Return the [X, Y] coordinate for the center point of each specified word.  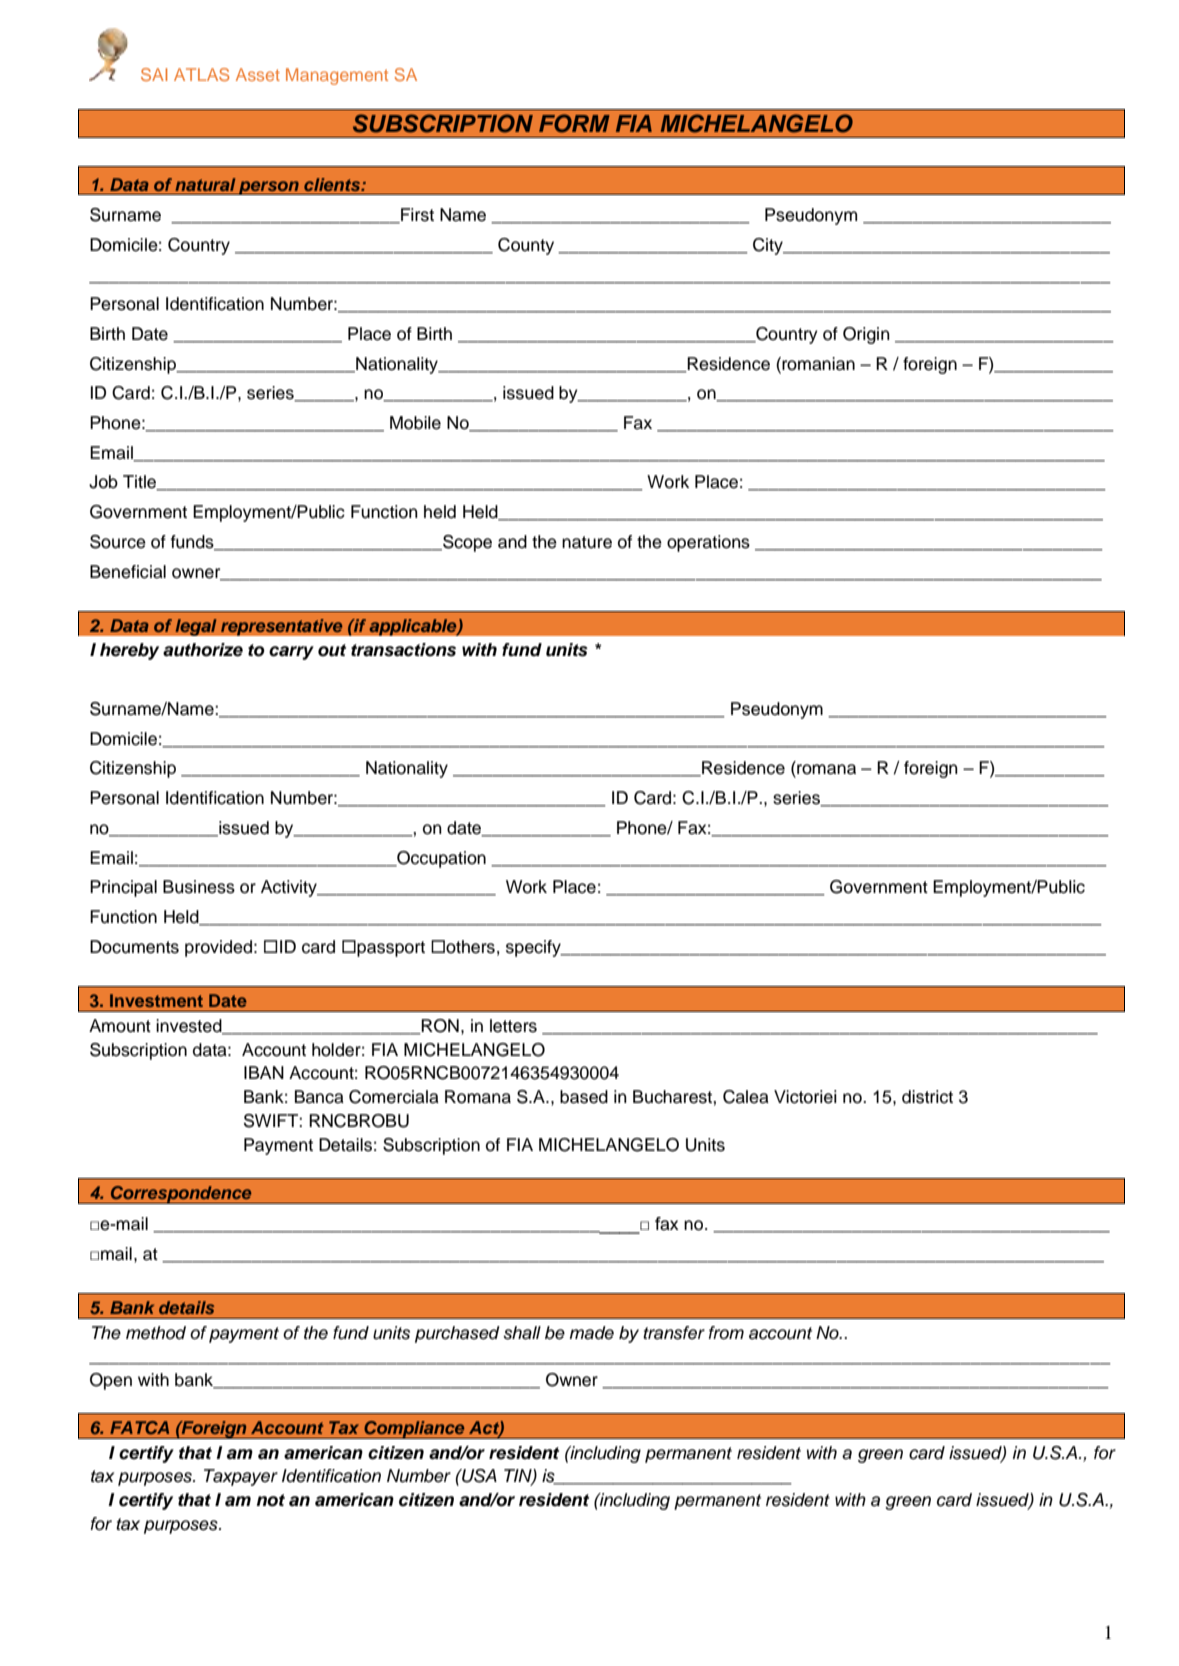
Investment [156, 1000]
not [270, 1500]
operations [708, 543]
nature [587, 542]
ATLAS [201, 74]
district [927, 1097]
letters [513, 1026]
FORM [574, 123]
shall [522, 1333]
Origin [866, 335]
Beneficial [128, 572]
